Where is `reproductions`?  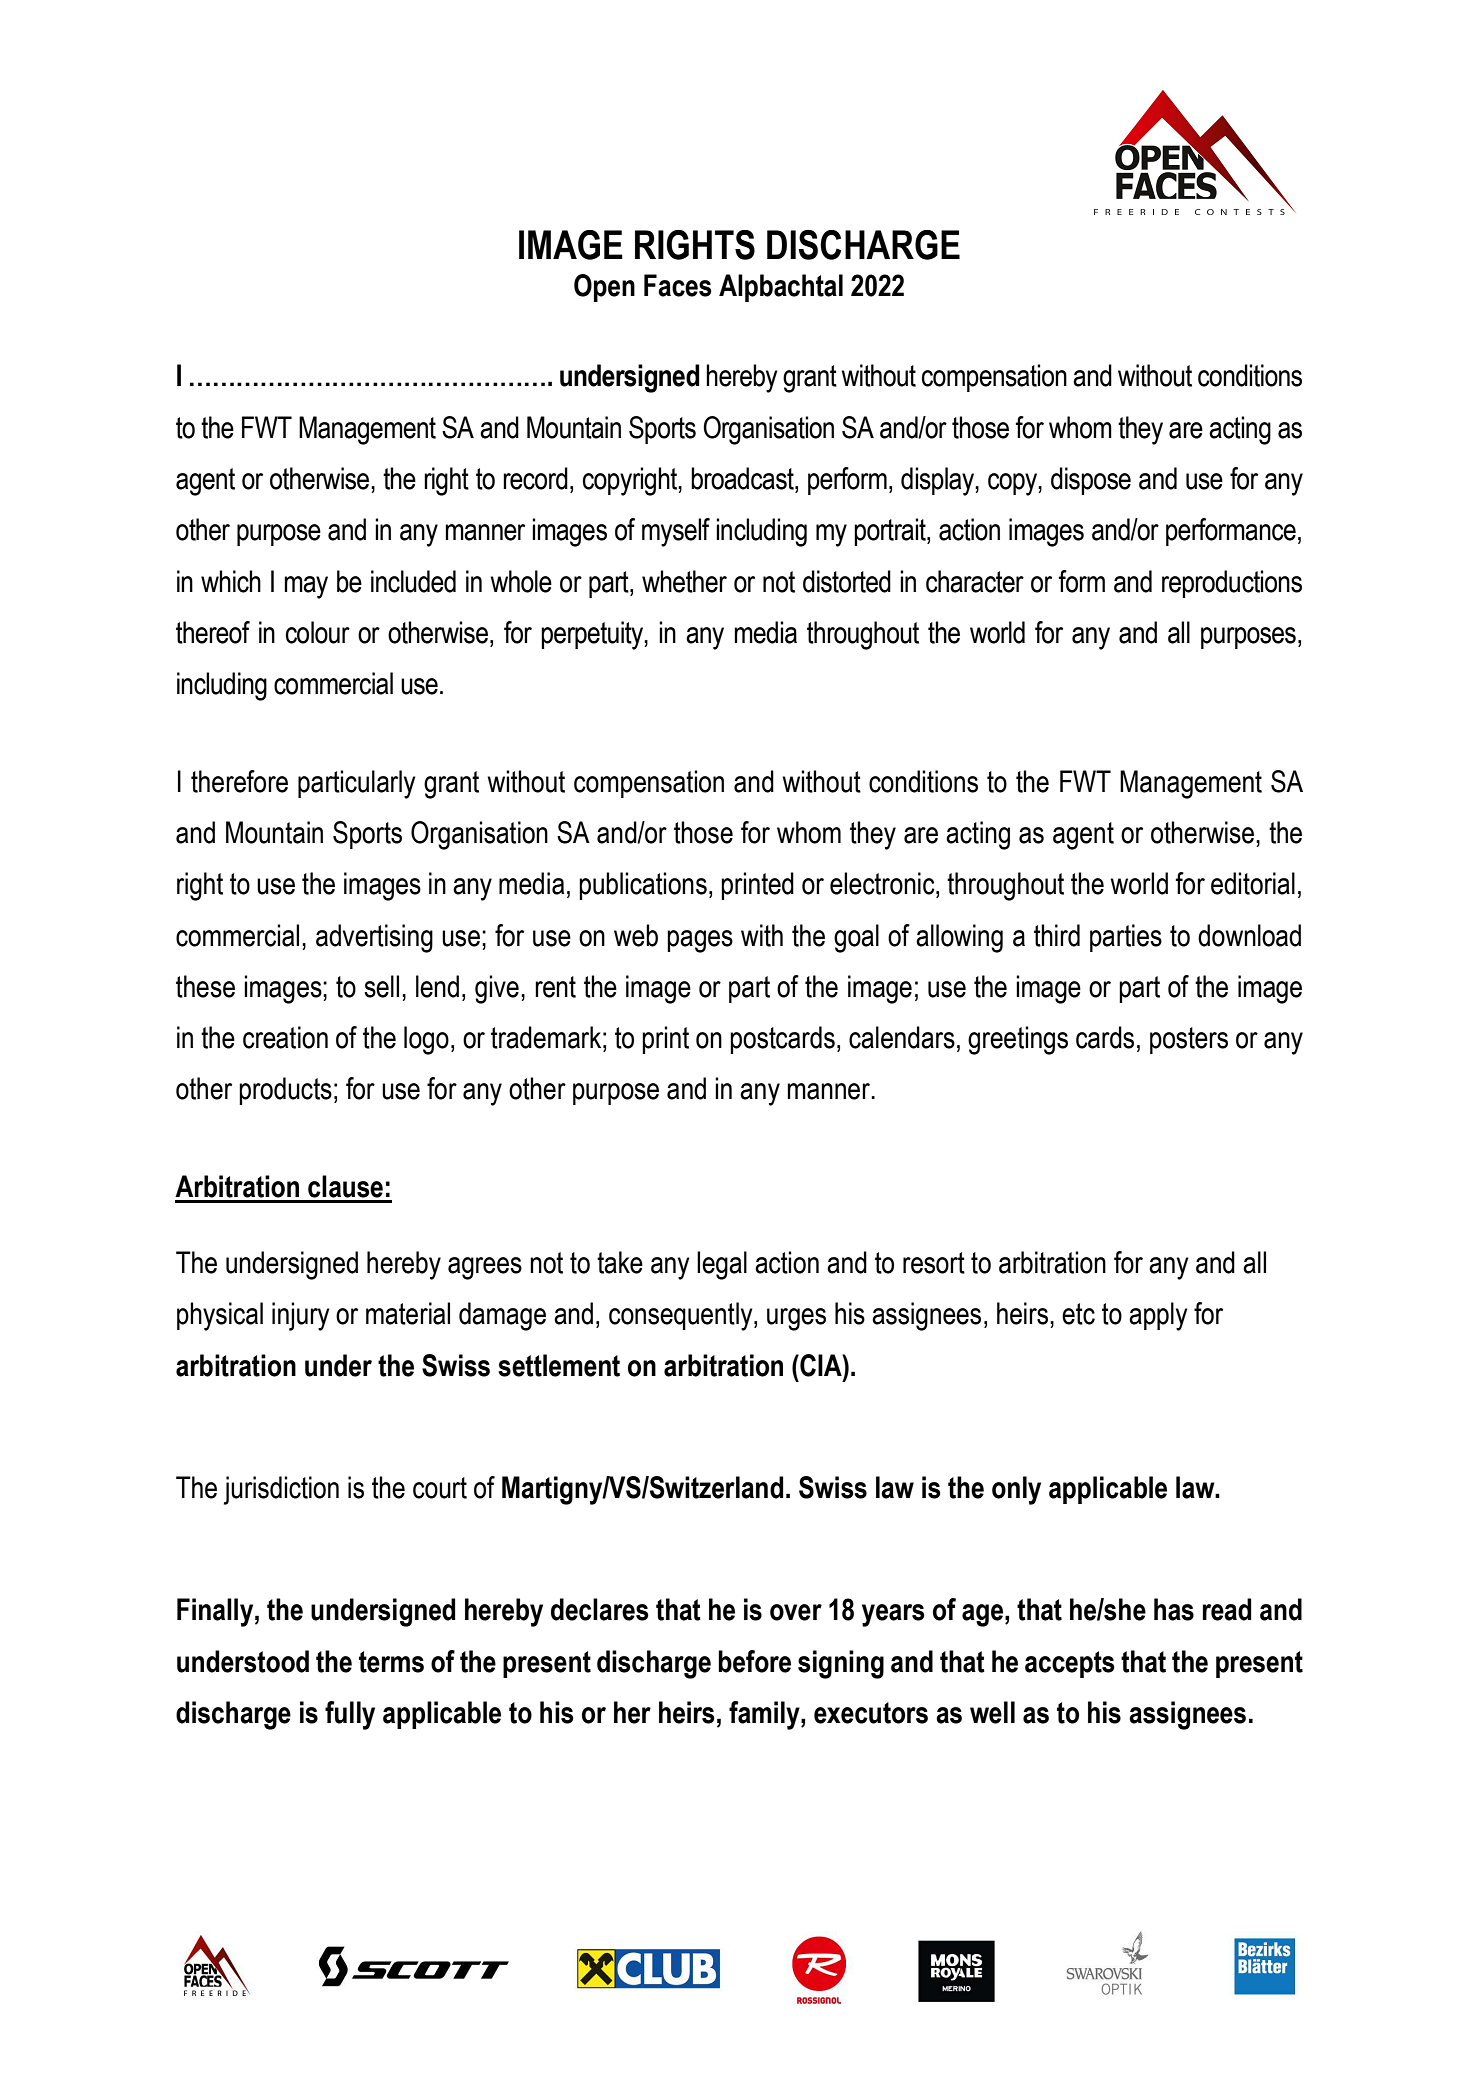
reproductions is located at coordinates (1232, 584).
